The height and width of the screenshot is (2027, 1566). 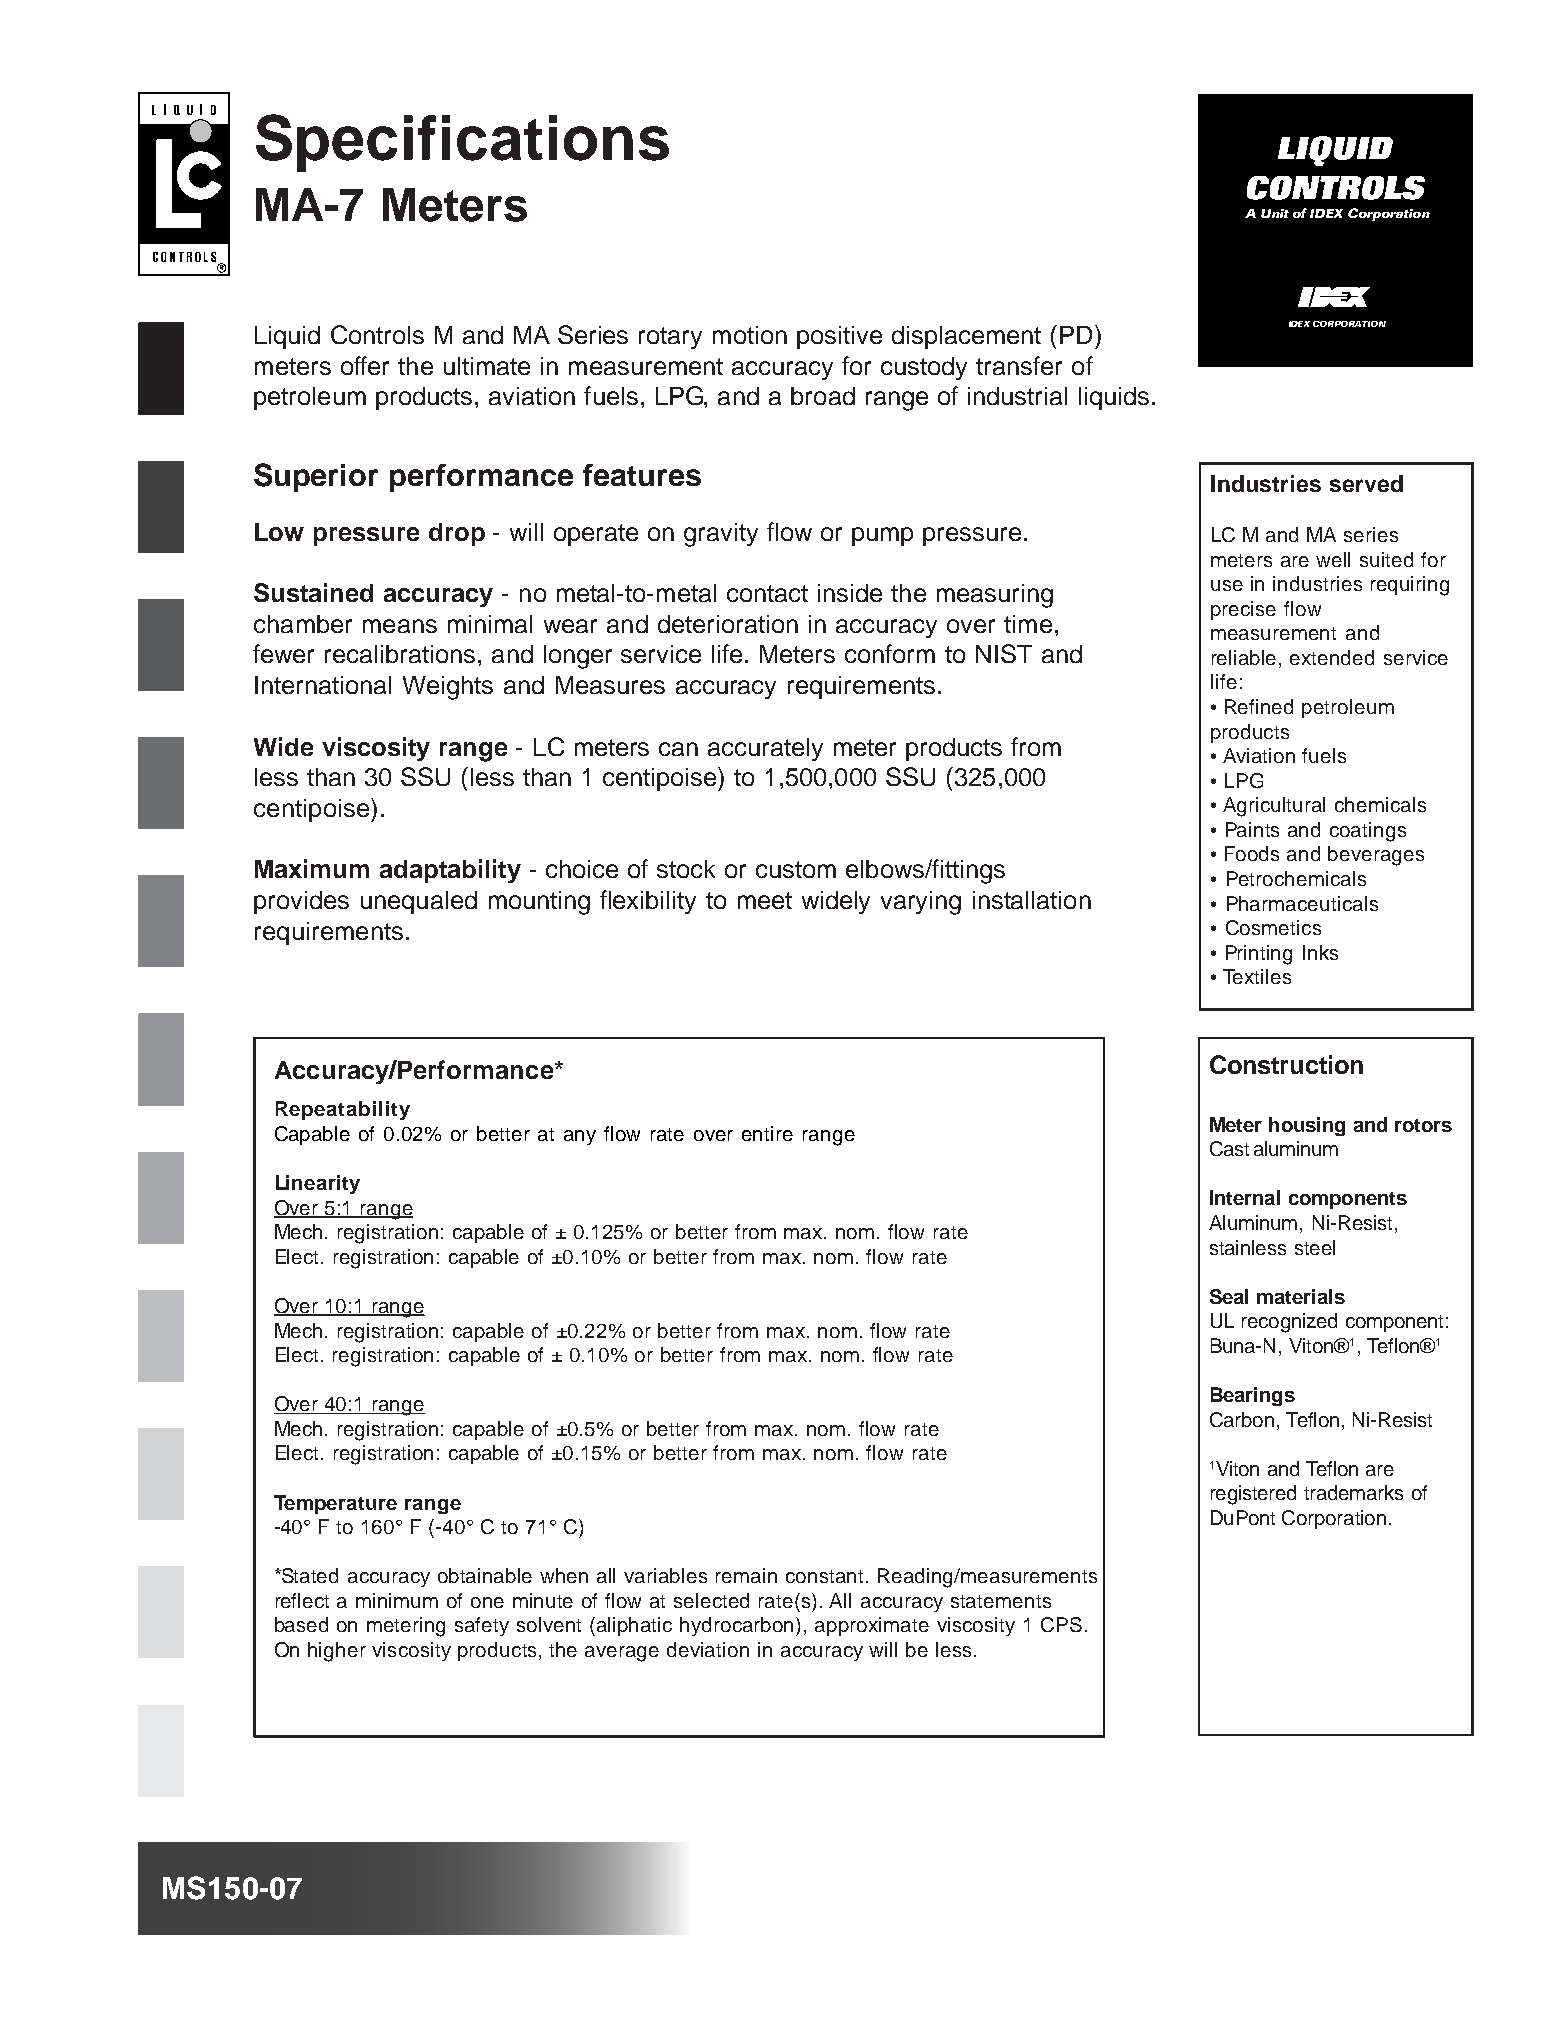 I want to click on drop, so click(x=457, y=534).
